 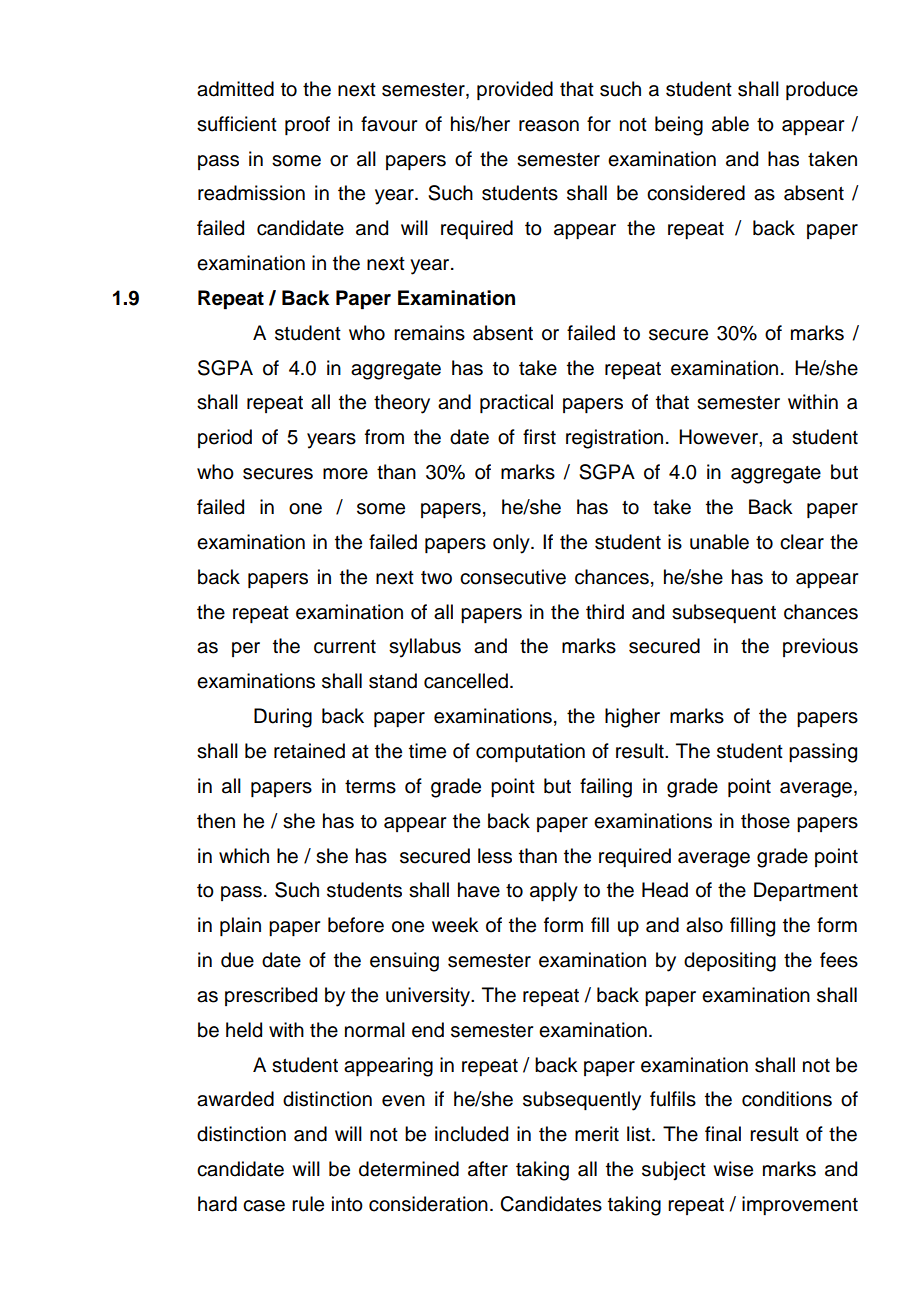 What do you see at coordinates (802, 542) in the screenshot?
I see `clear` at bounding box center [802, 542].
